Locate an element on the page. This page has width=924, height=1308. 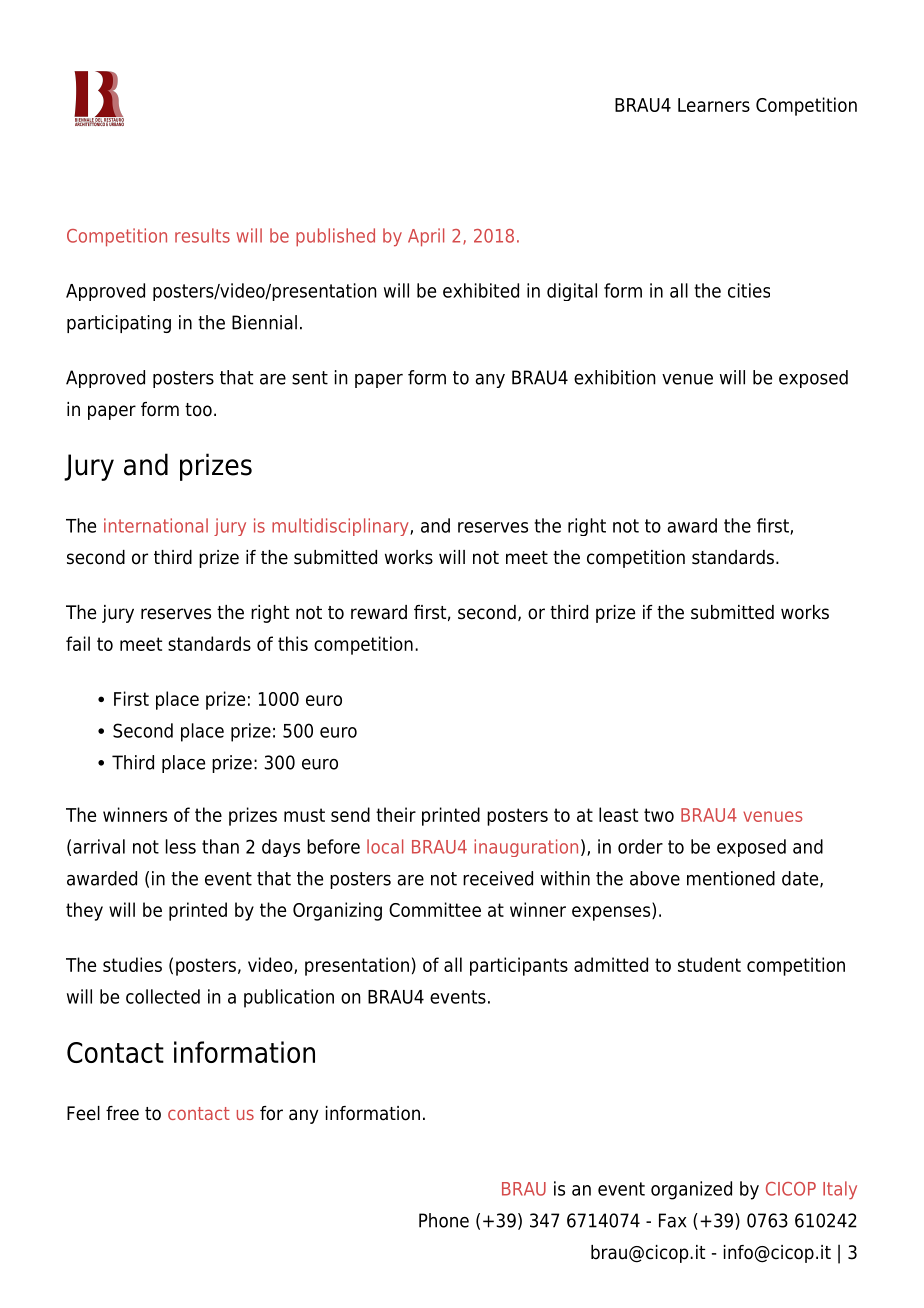
exhibition is located at coordinates (615, 377).
